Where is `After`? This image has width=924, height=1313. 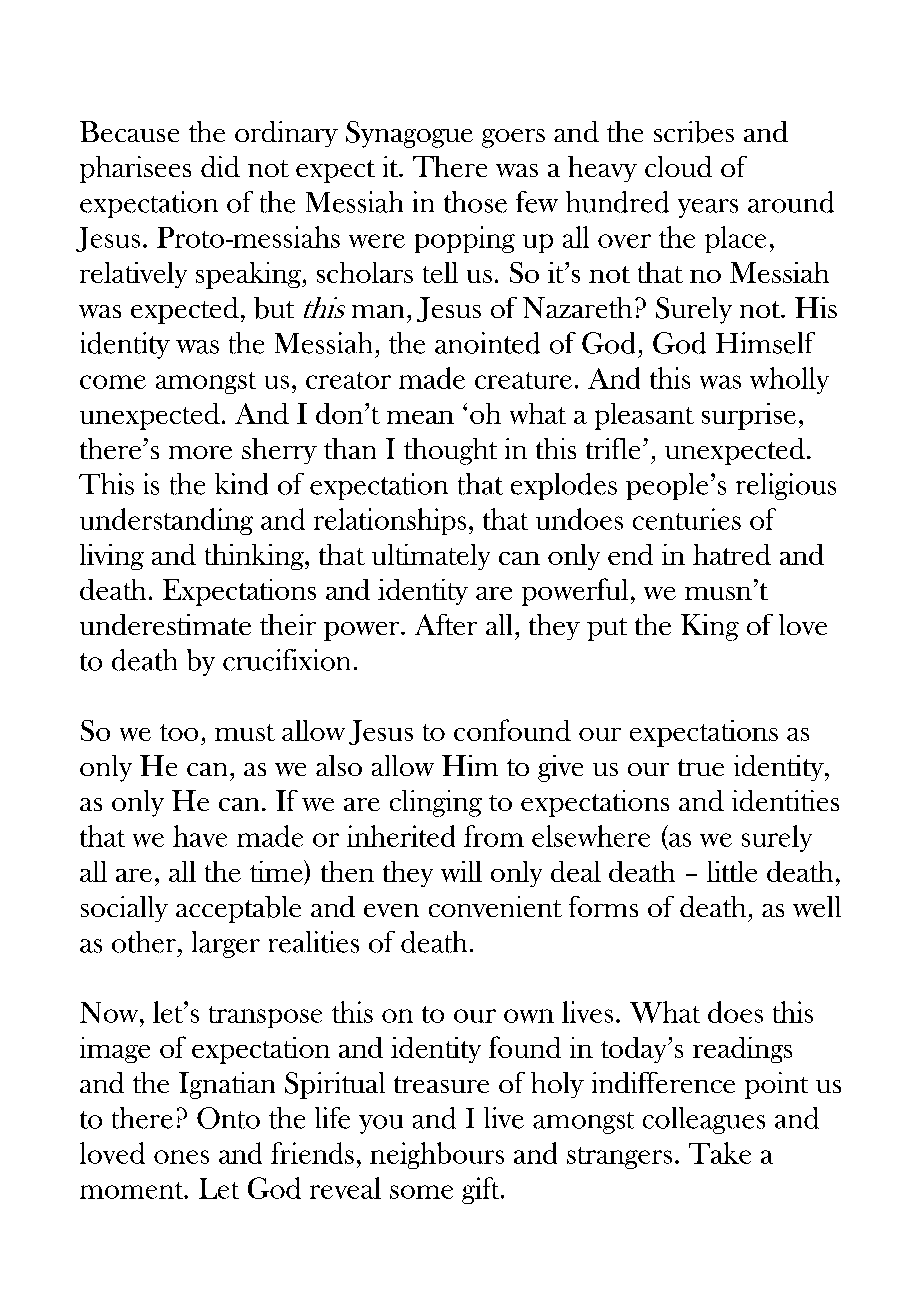 After is located at coordinates (446, 624).
